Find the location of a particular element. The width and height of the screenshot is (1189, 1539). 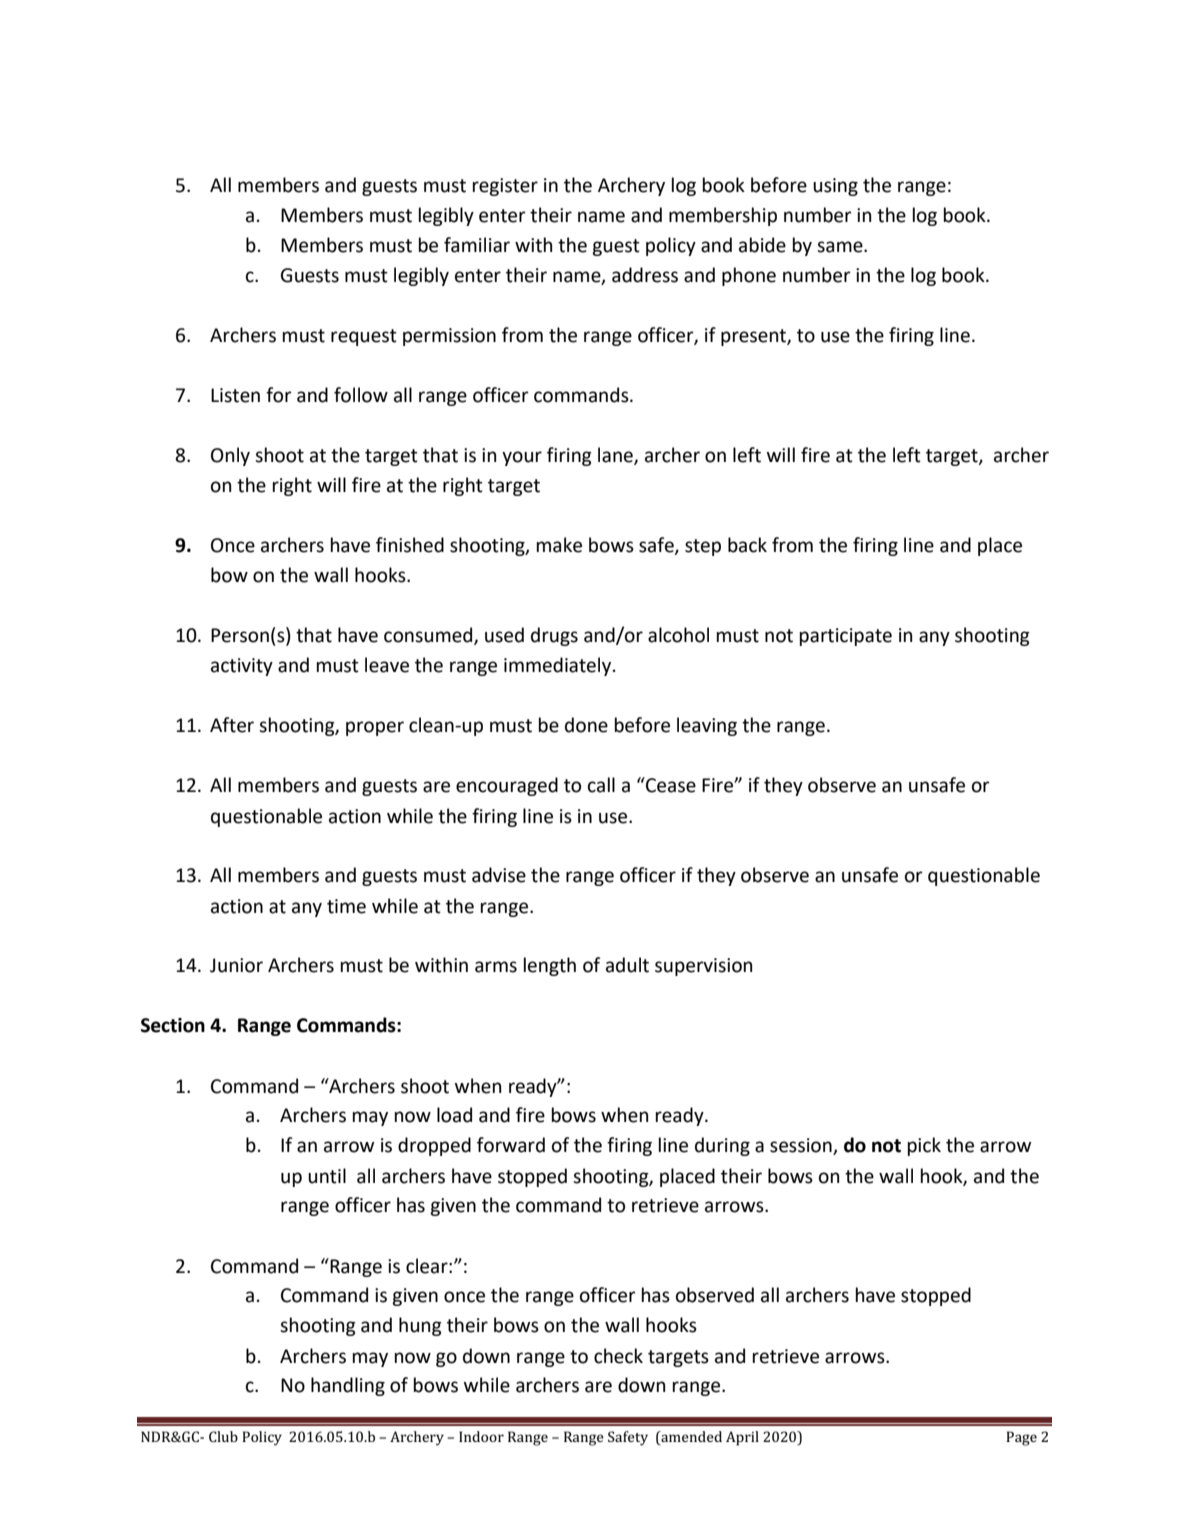

Page is located at coordinates (1021, 1438).
